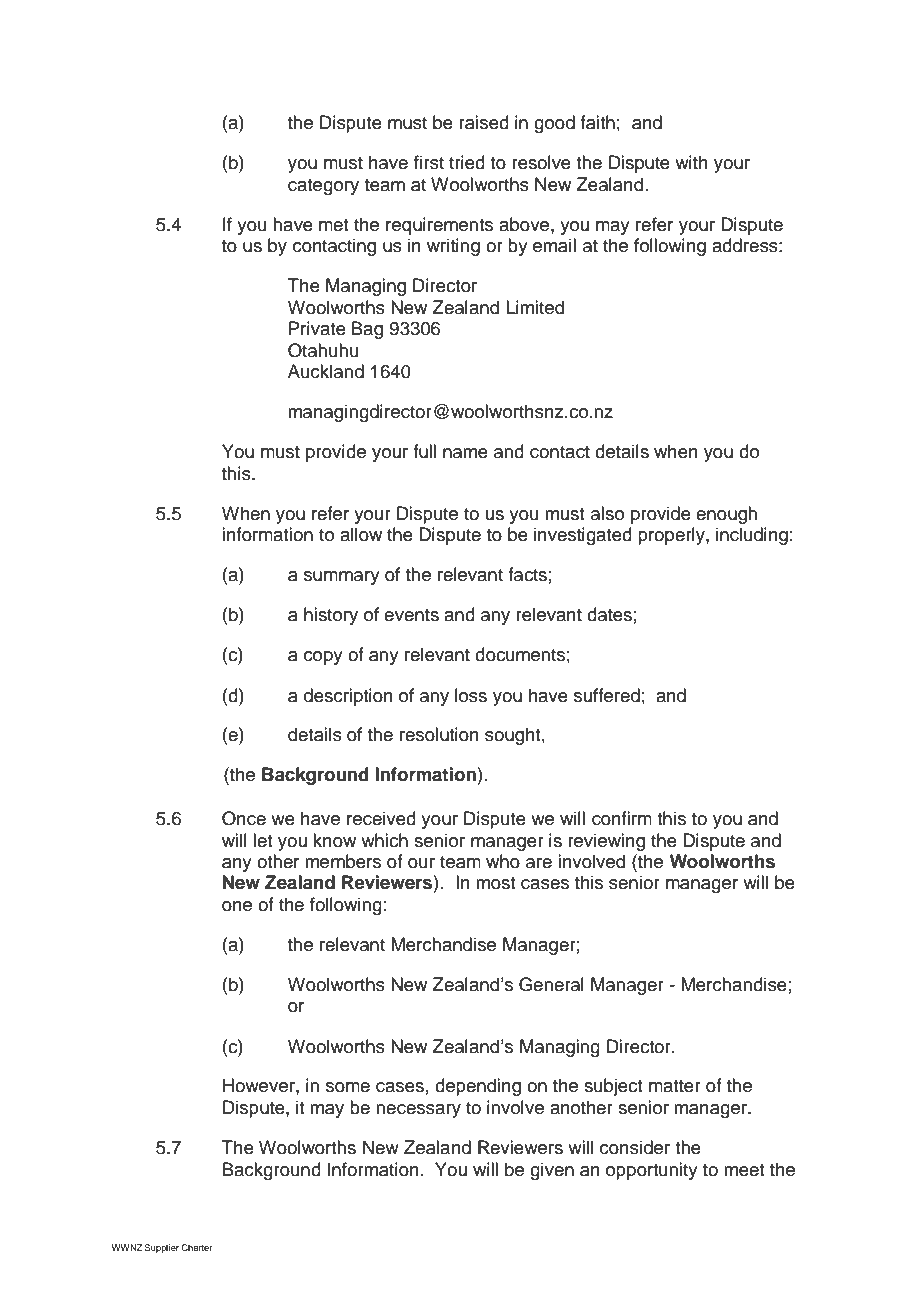 Image resolution: width=924 pixels, height=1308 pixels. Describe the element at coordinates (652, 1171) in the screenshot. I see `opportunity` at that location.
